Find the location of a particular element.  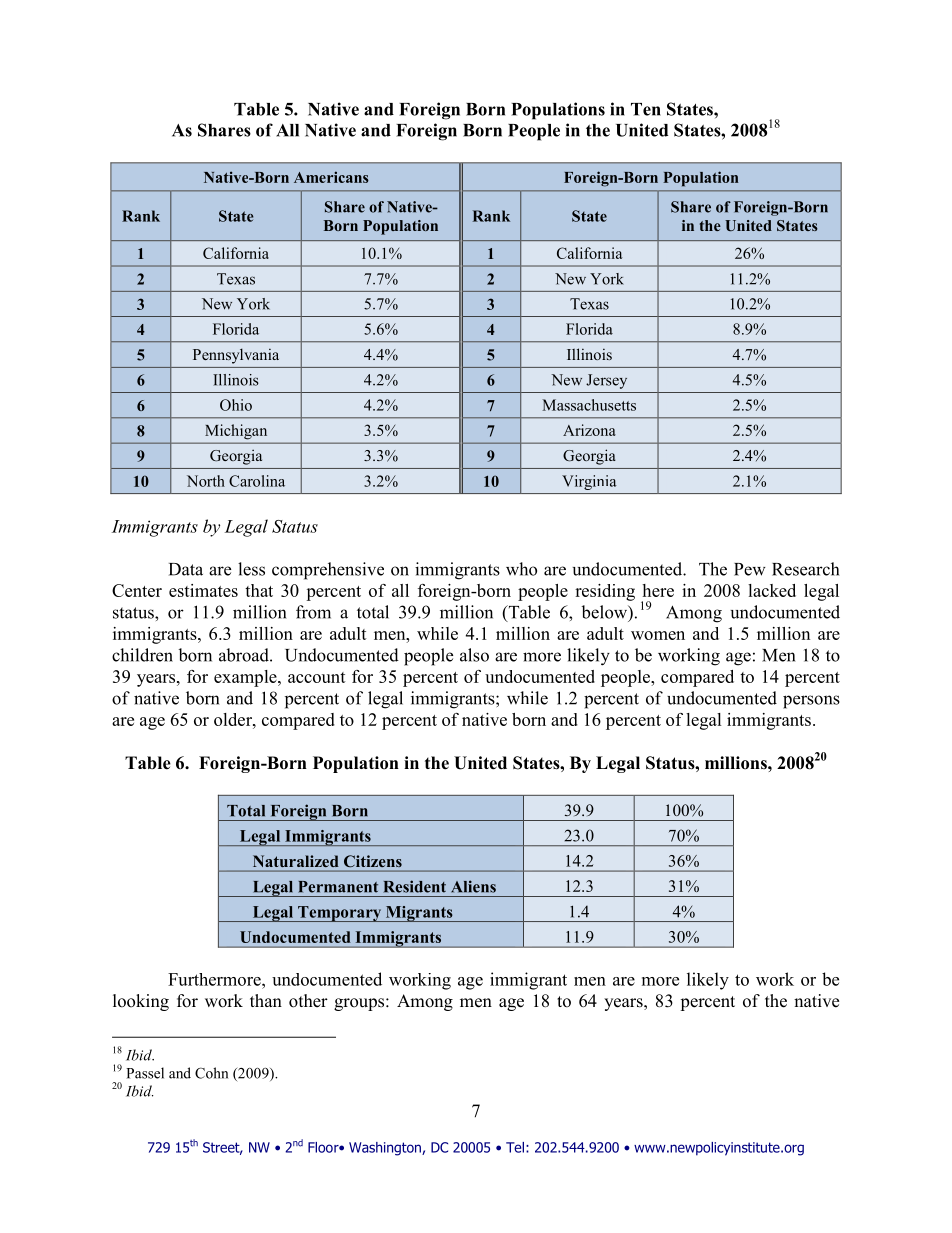

also is located at coordinates (474, 655).
